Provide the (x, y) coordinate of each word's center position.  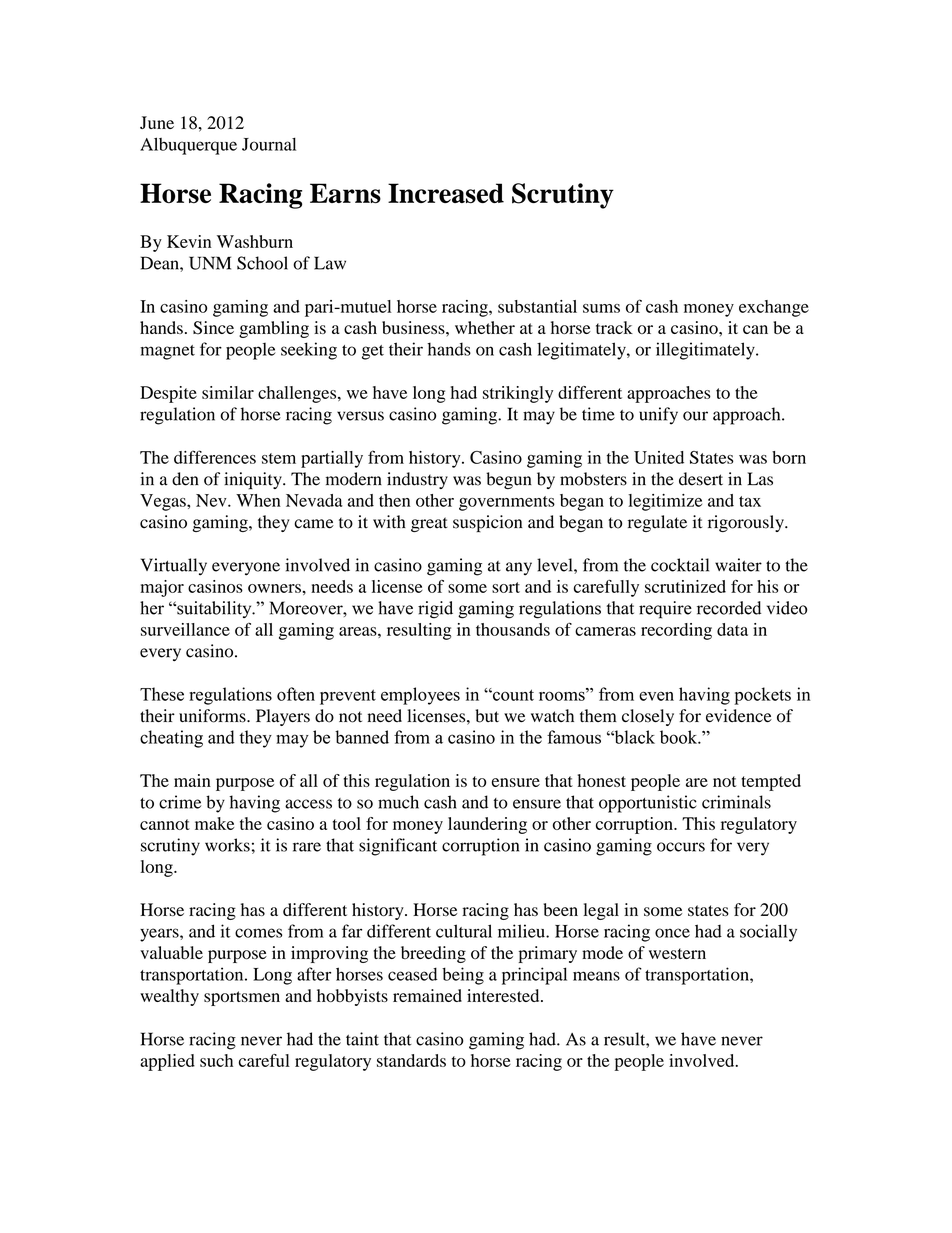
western (677, 953)
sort (506, 587)
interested (504, 995)
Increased (446, 193)
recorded (729, 608)
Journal (269, 144)
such (216, 1060)
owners (275, 588)
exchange (774, 308)
